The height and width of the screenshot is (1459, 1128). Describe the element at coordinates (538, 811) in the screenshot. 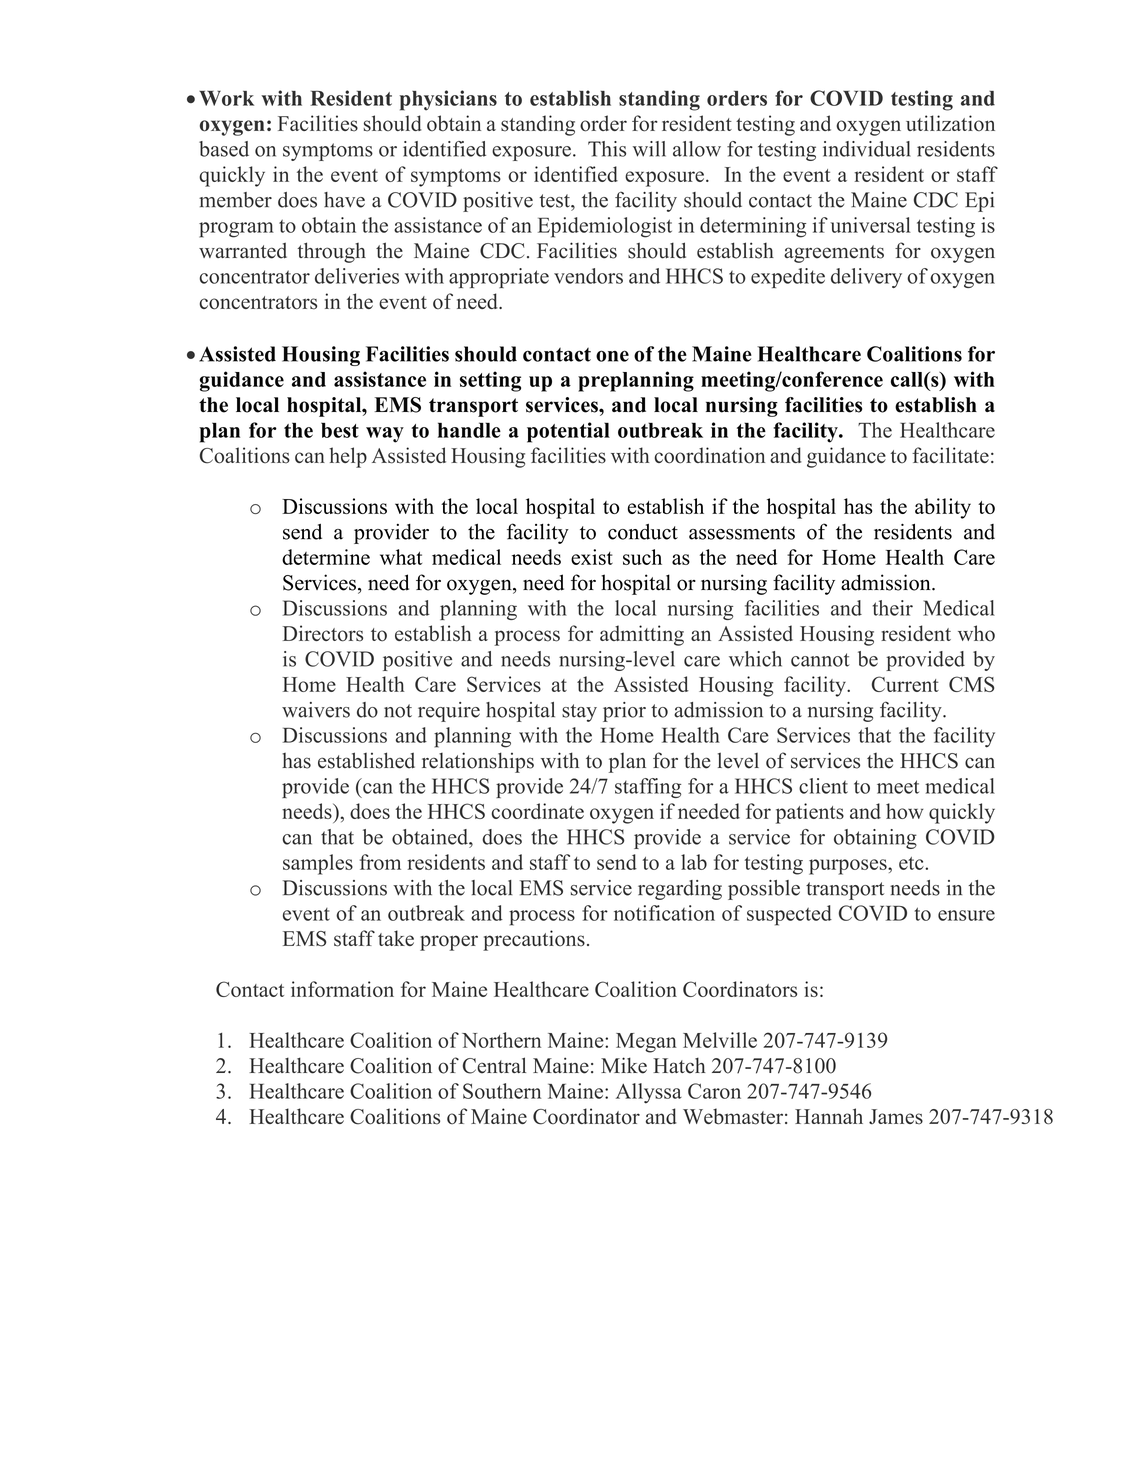

I see `coordinate` at that location.
